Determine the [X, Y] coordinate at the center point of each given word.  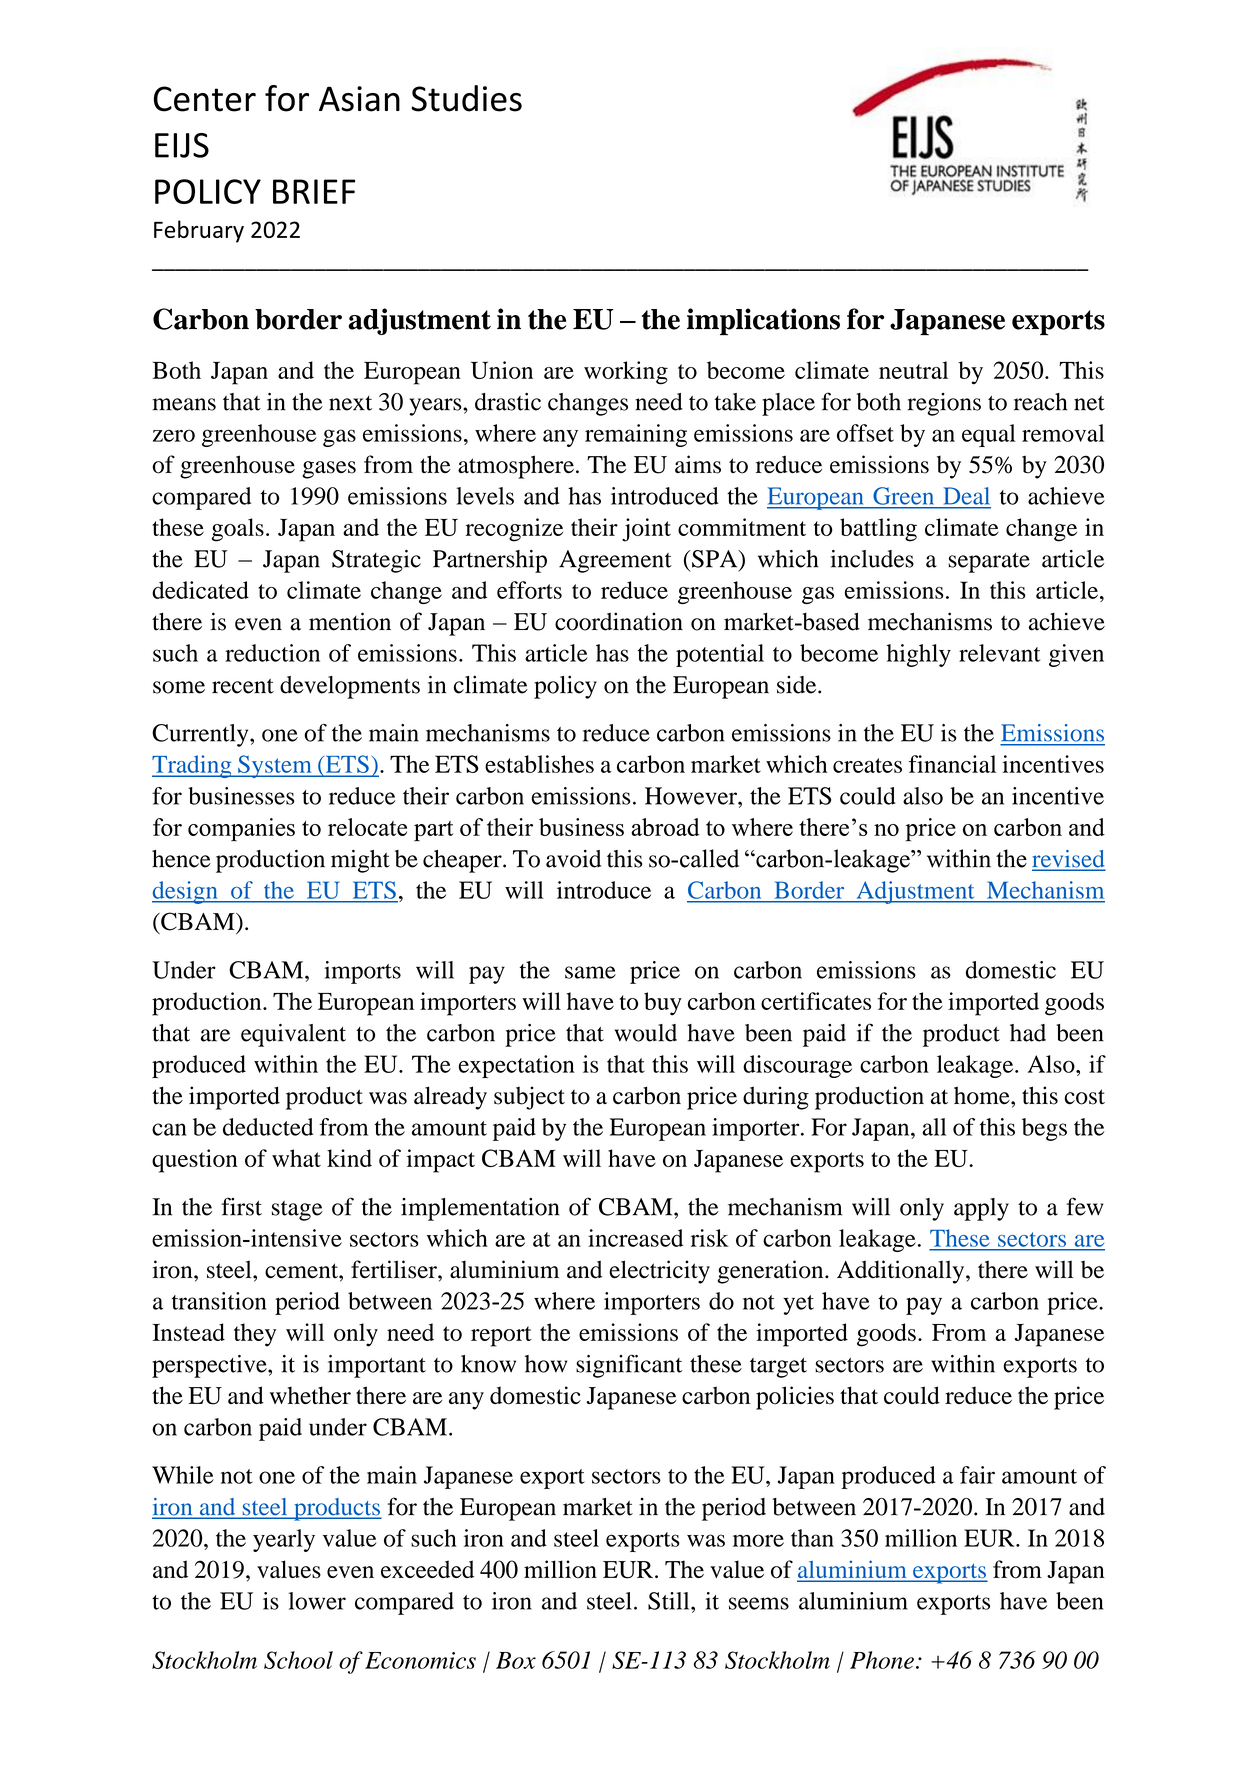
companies [241, 829]
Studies [466, 98]
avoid [573, 858]
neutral [913, 370]
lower [317, 1601]
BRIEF [314, 191]
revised [1068, 860]
